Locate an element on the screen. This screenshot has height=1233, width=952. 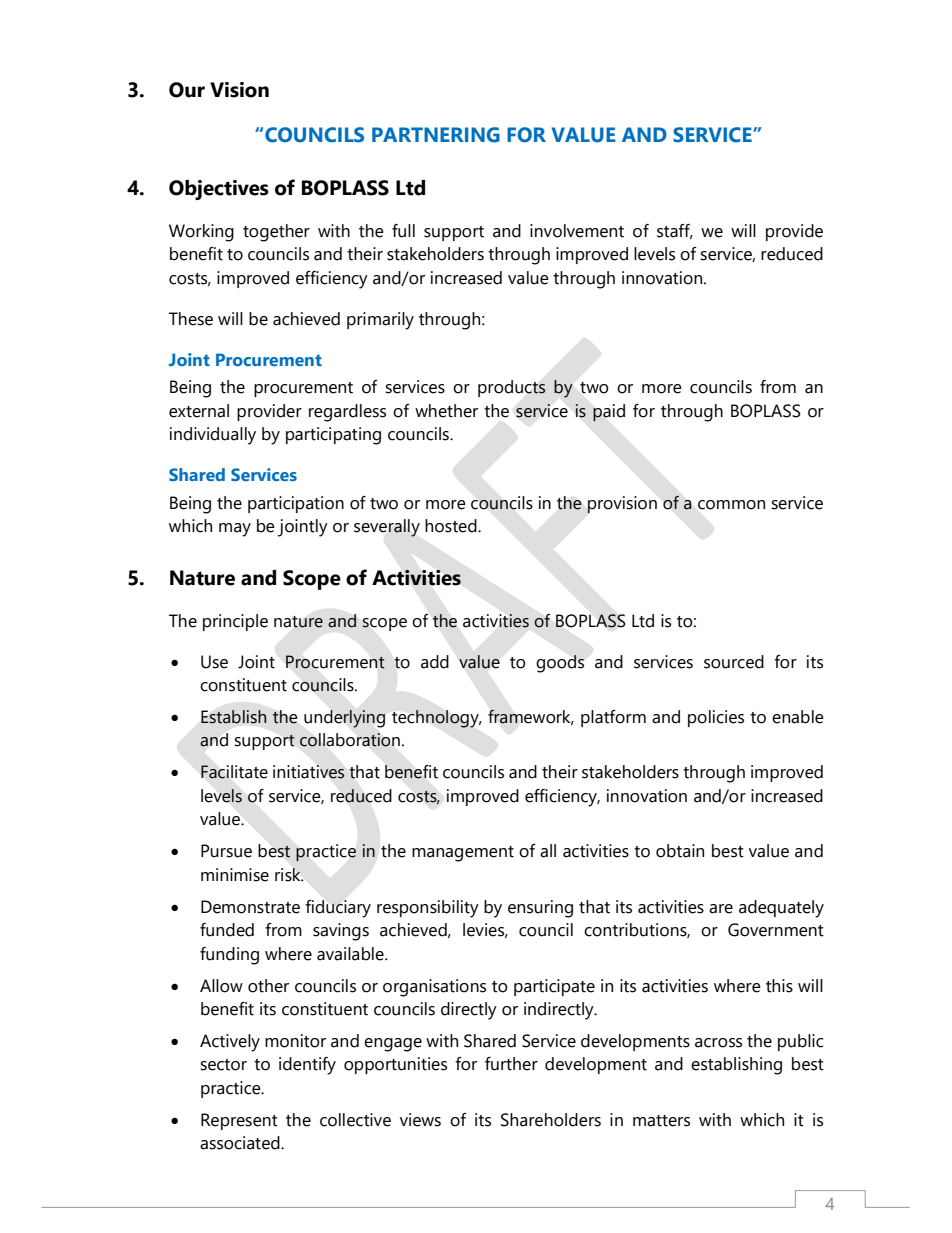
Represent is located at coordinates (239, 1121).
